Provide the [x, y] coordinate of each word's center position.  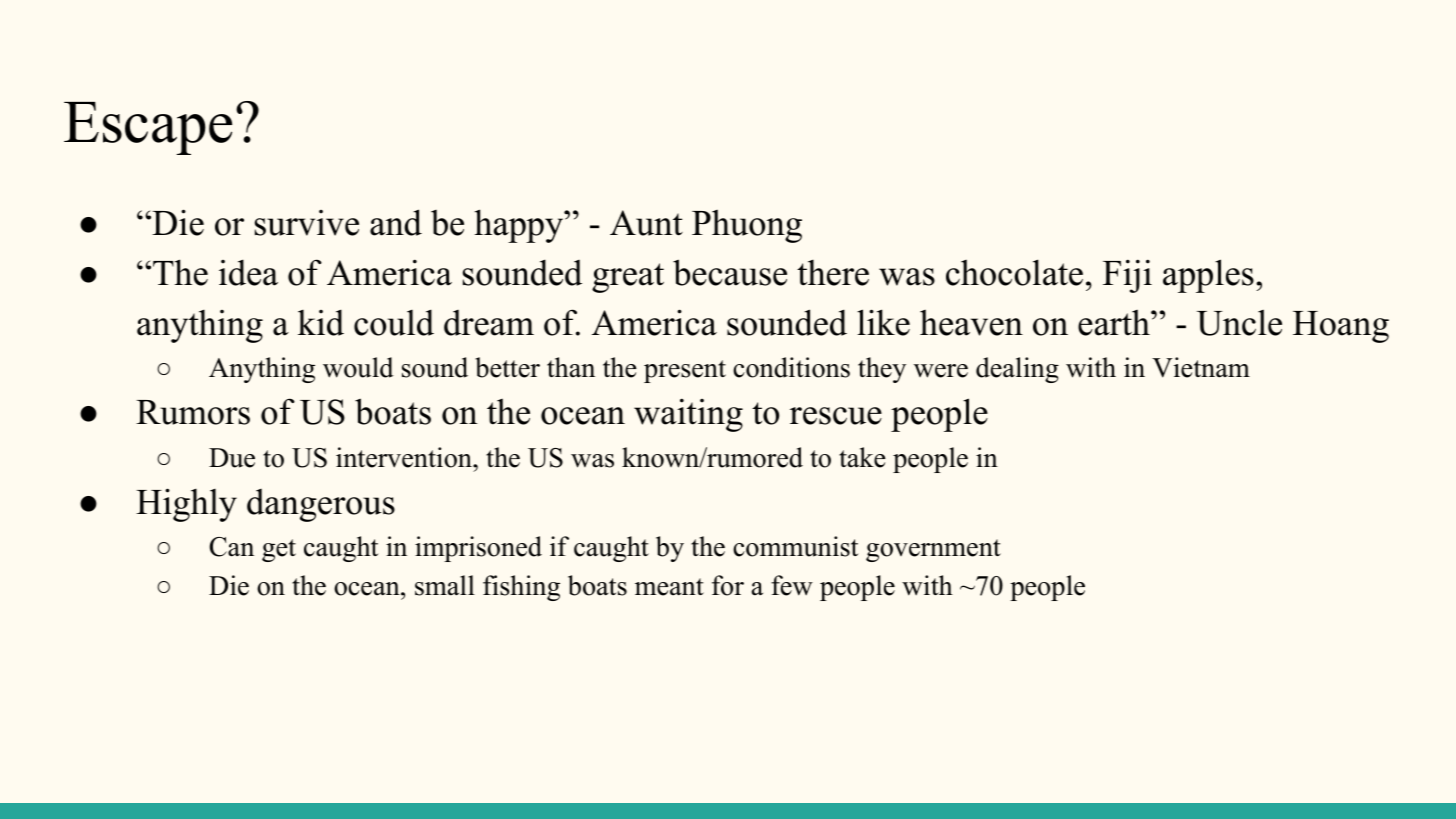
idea [248, 272]
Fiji [1127, 276]
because [730, 272]
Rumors [193, 412]
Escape [148, 128]
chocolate [1014, 272]
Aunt [646, 223]
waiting [688, 415]
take [862, 457]
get [279, 550]
